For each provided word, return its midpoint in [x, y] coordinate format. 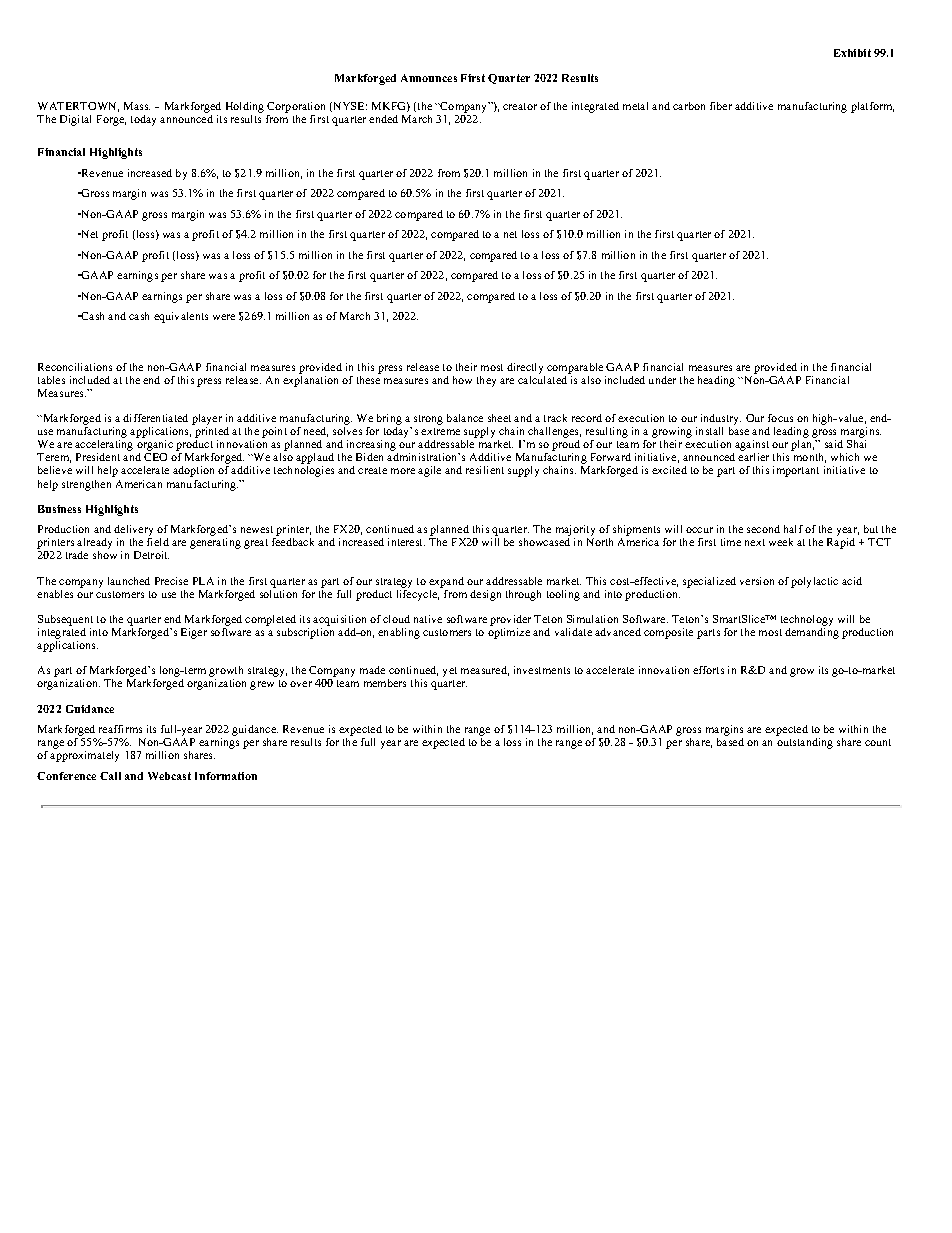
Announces [429, 78]
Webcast [169, 776]
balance [465, 418]
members [385, 683]
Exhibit [852, 53]
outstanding [805, 743]
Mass [137, 106]
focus [780, 418]
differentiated [155, 418]
